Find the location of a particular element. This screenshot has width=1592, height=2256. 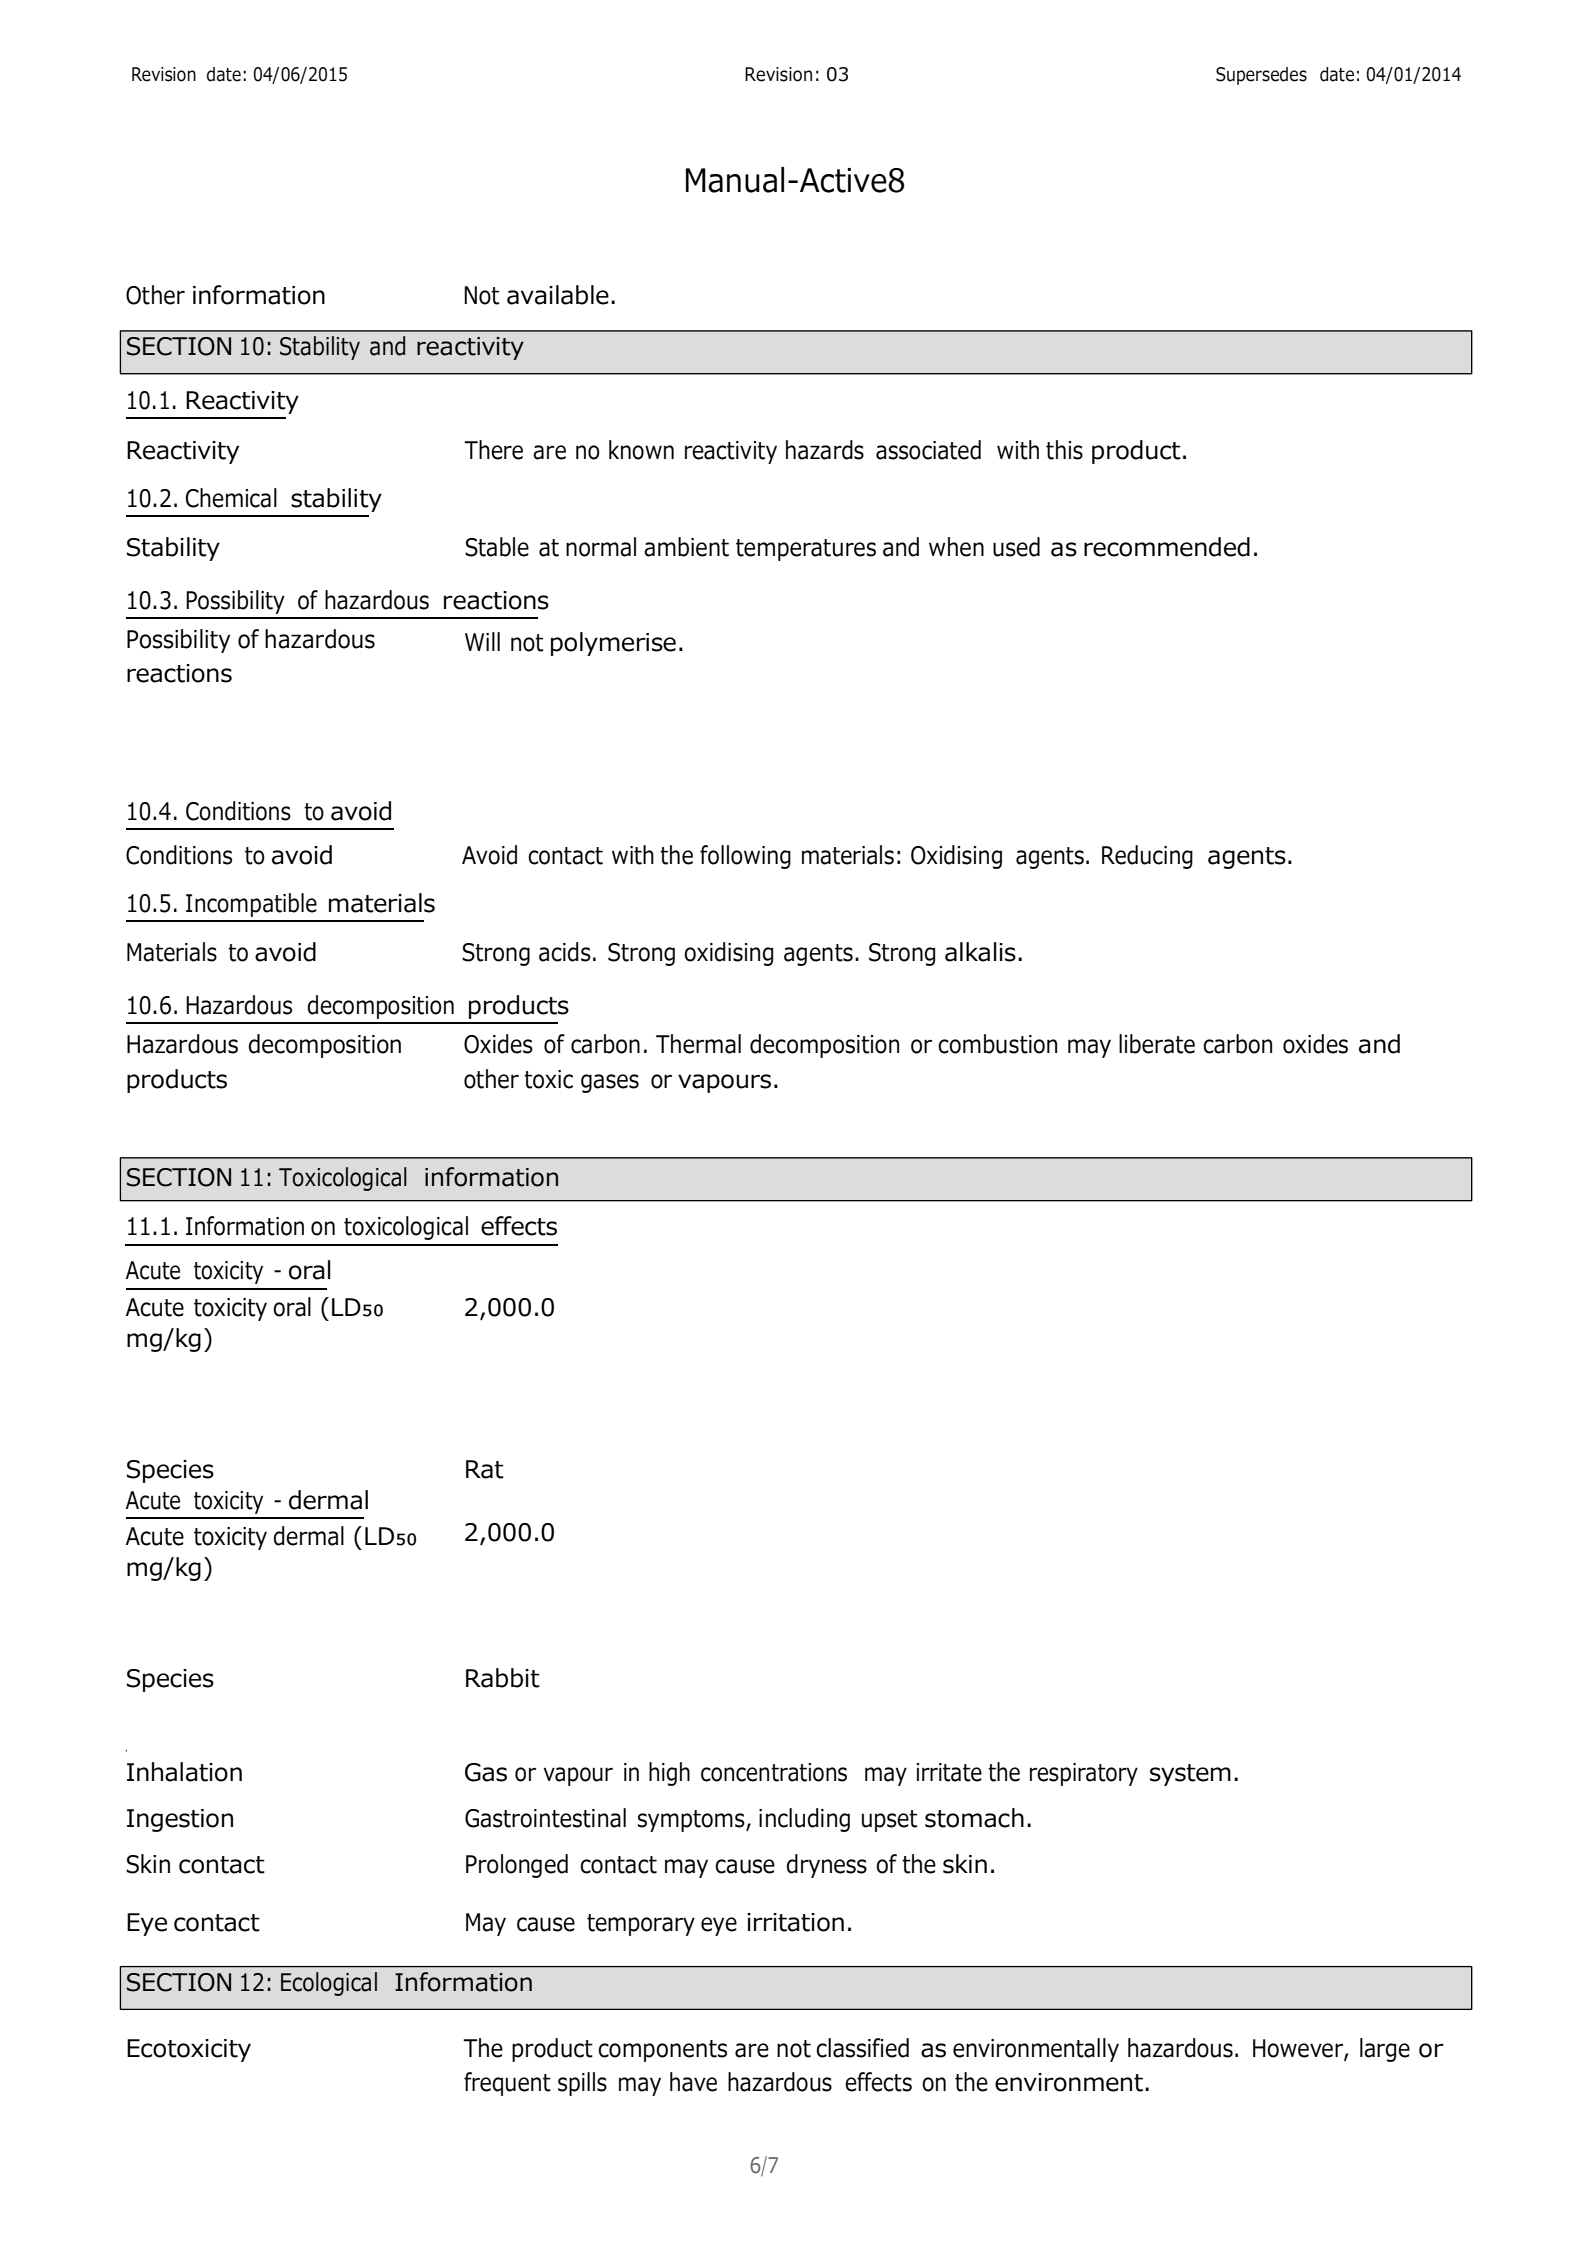

Ecological is located at coordinates (329, 1984).
